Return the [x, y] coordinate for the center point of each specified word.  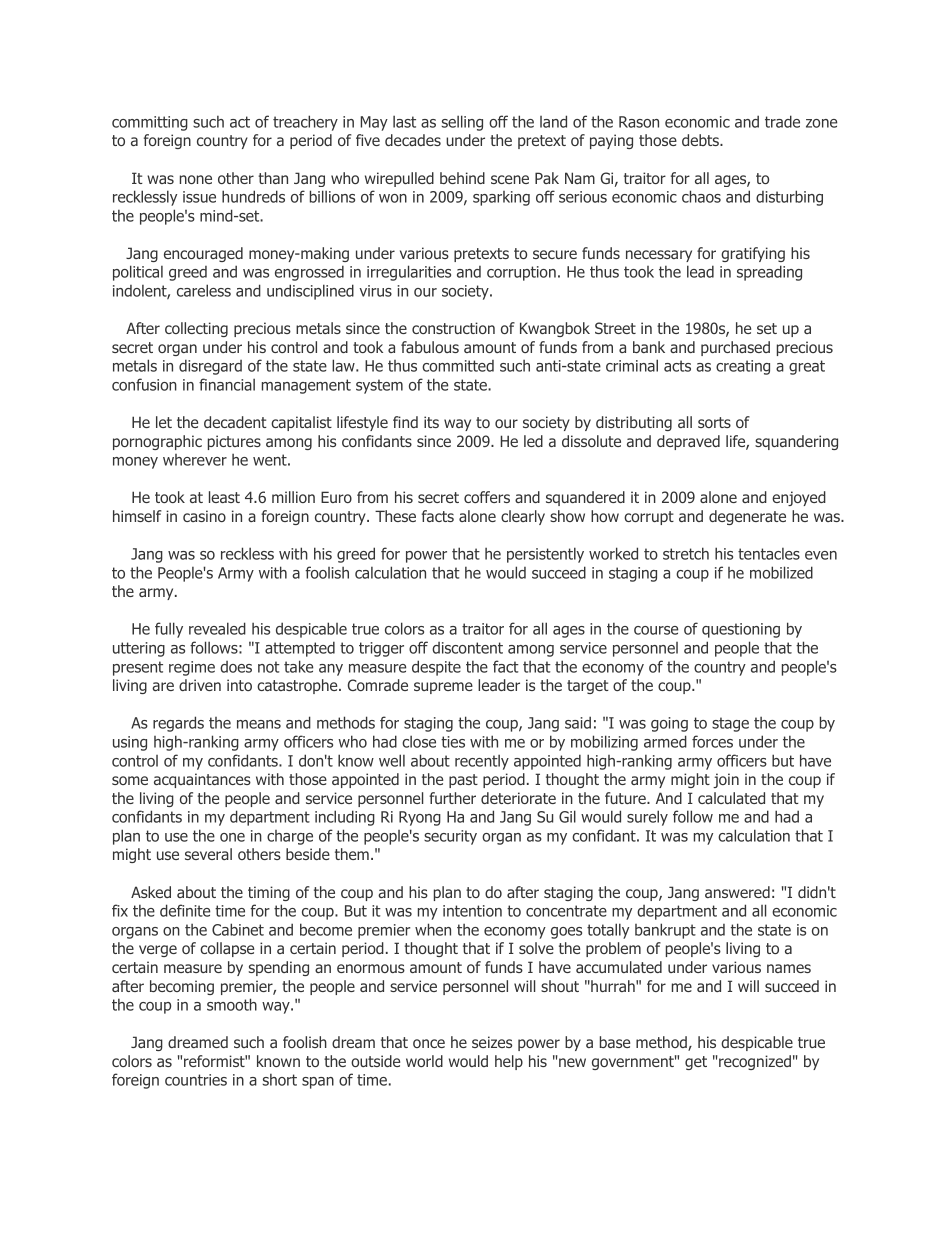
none [196, 179]
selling [462, 123]
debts [701, 140]
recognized [754, 1062]
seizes [492, 1042]
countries [196, 1080]
